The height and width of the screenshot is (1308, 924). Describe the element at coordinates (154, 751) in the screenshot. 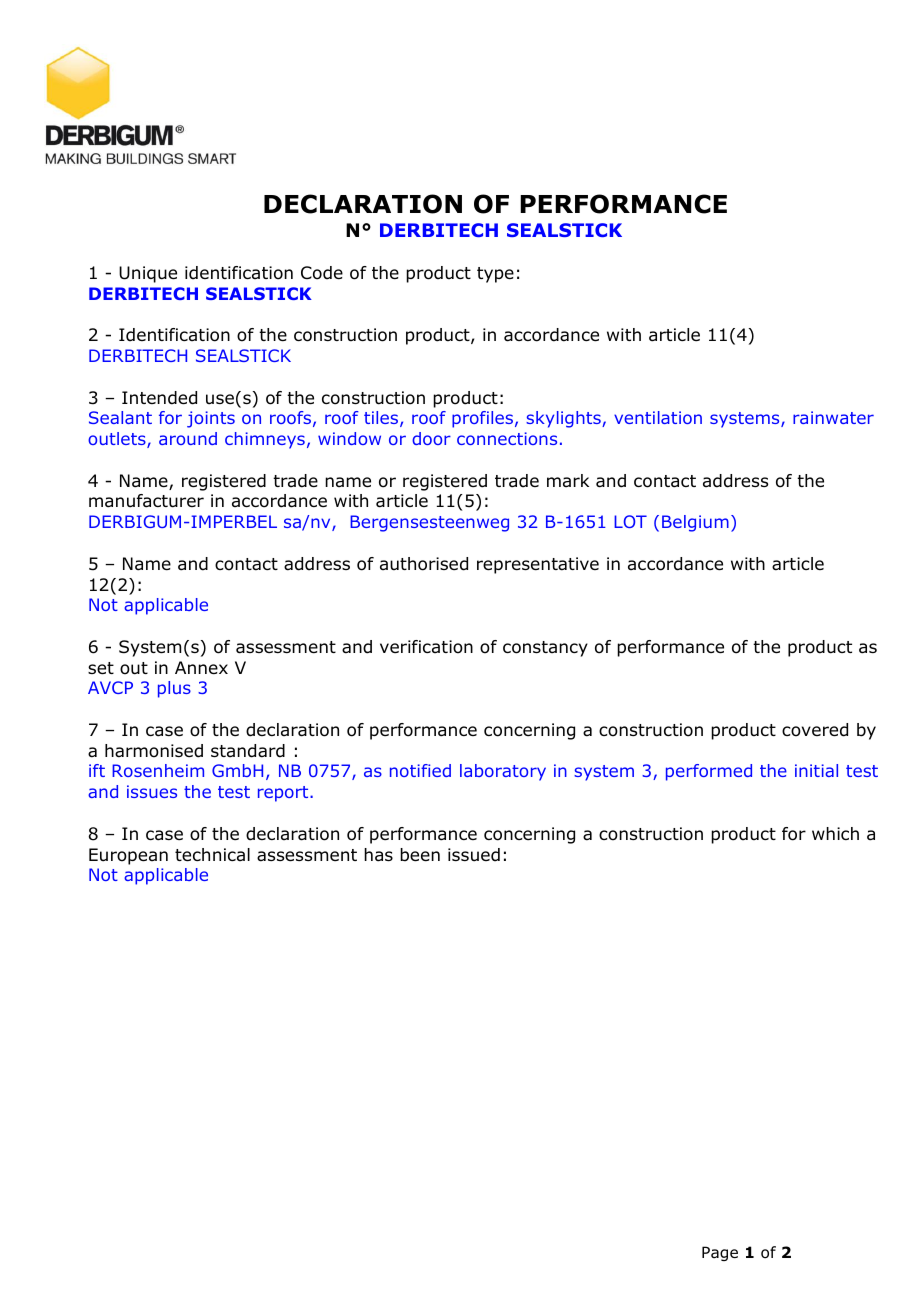

I see `harmonised` at that location.
